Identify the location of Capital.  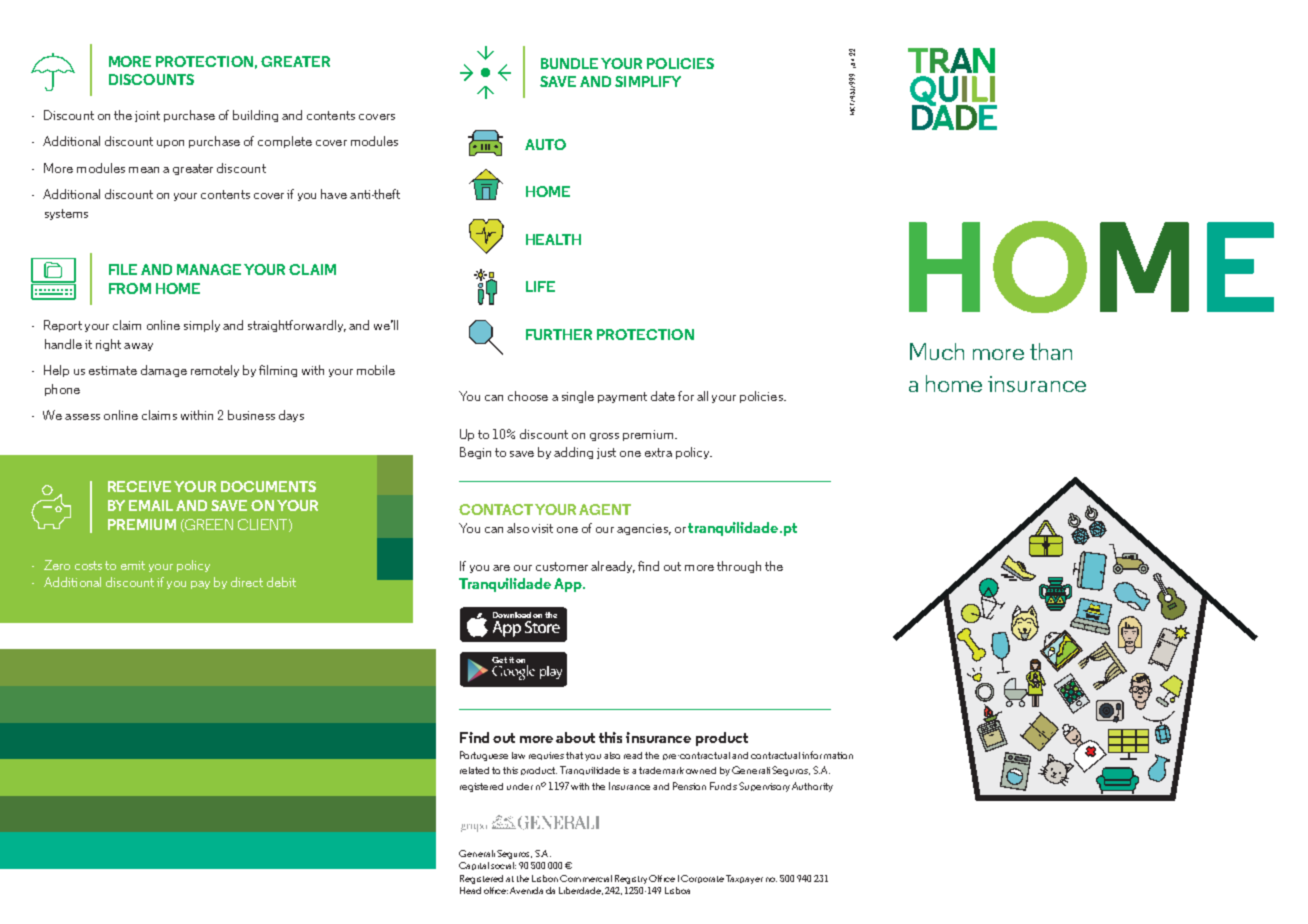
(474, 866).
